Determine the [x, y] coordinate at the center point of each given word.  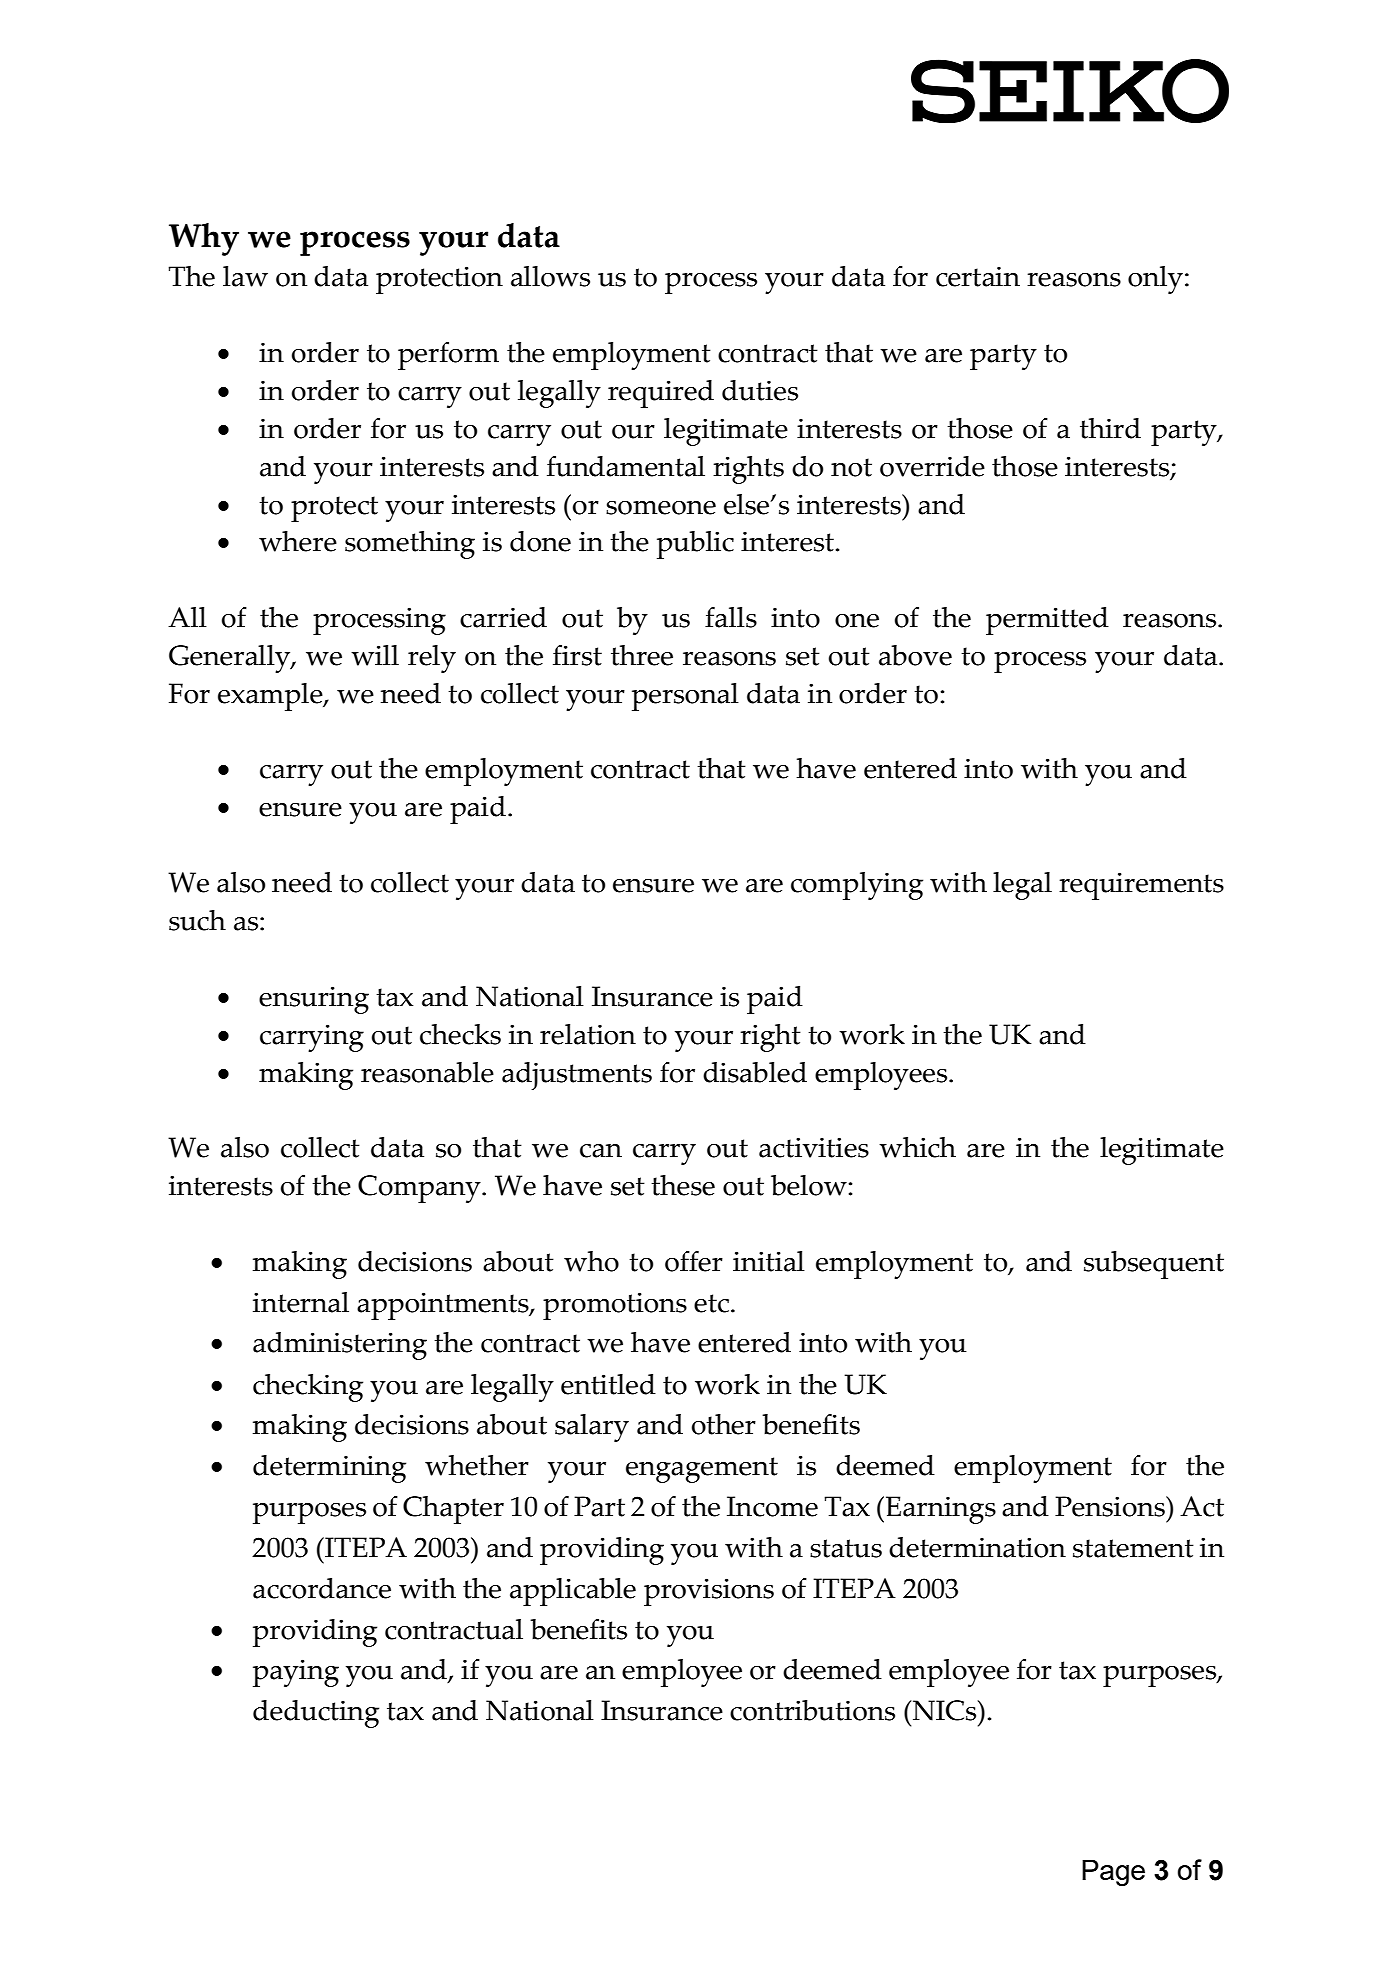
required [661, 394]
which [917, 1147]
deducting [316, 1714]
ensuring [314, 1000]
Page [1113, 1872]
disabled [755, 1072]
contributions [812, 1710]
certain [978, 276]
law [245, 276]
